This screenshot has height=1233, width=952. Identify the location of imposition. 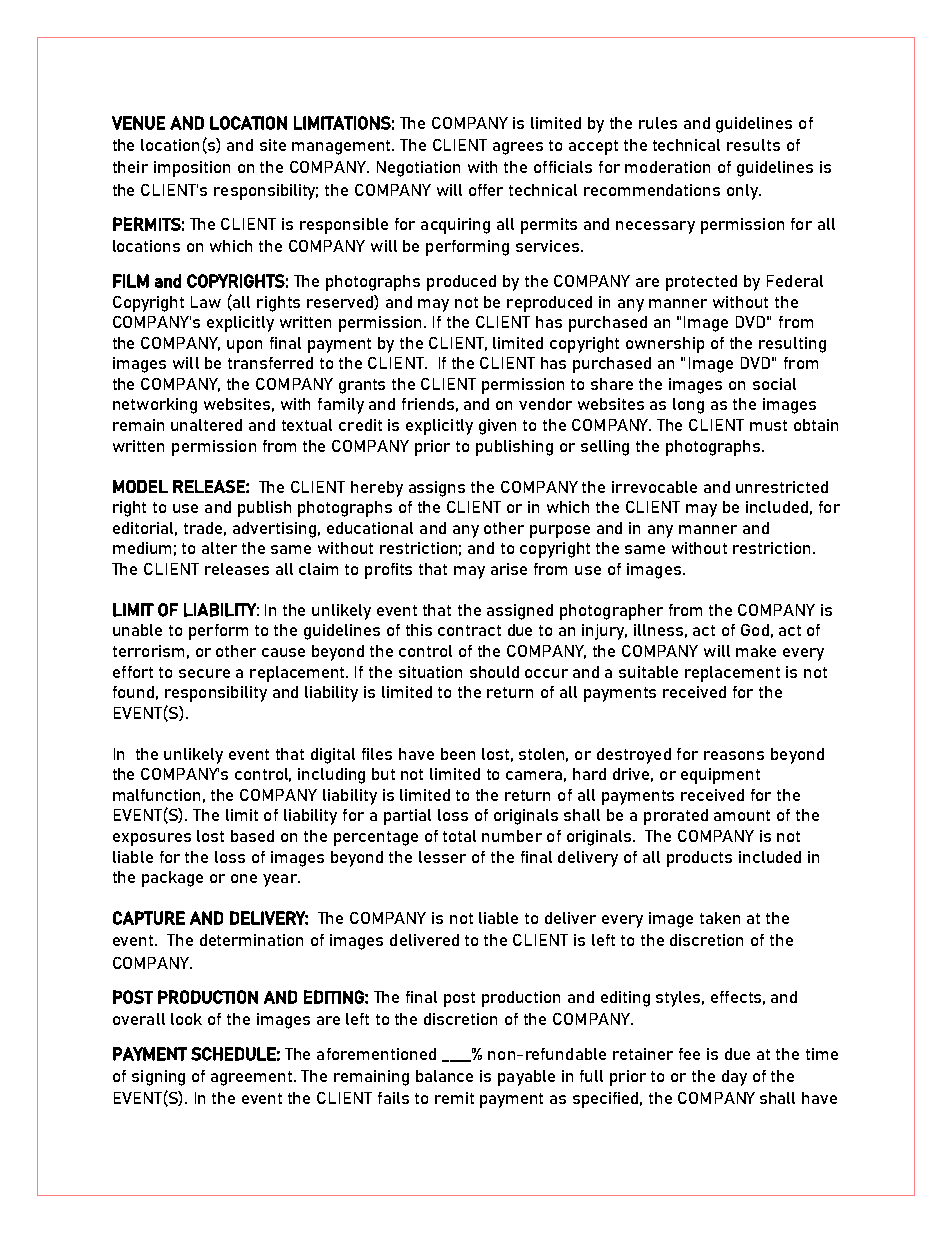
(192, 169).
